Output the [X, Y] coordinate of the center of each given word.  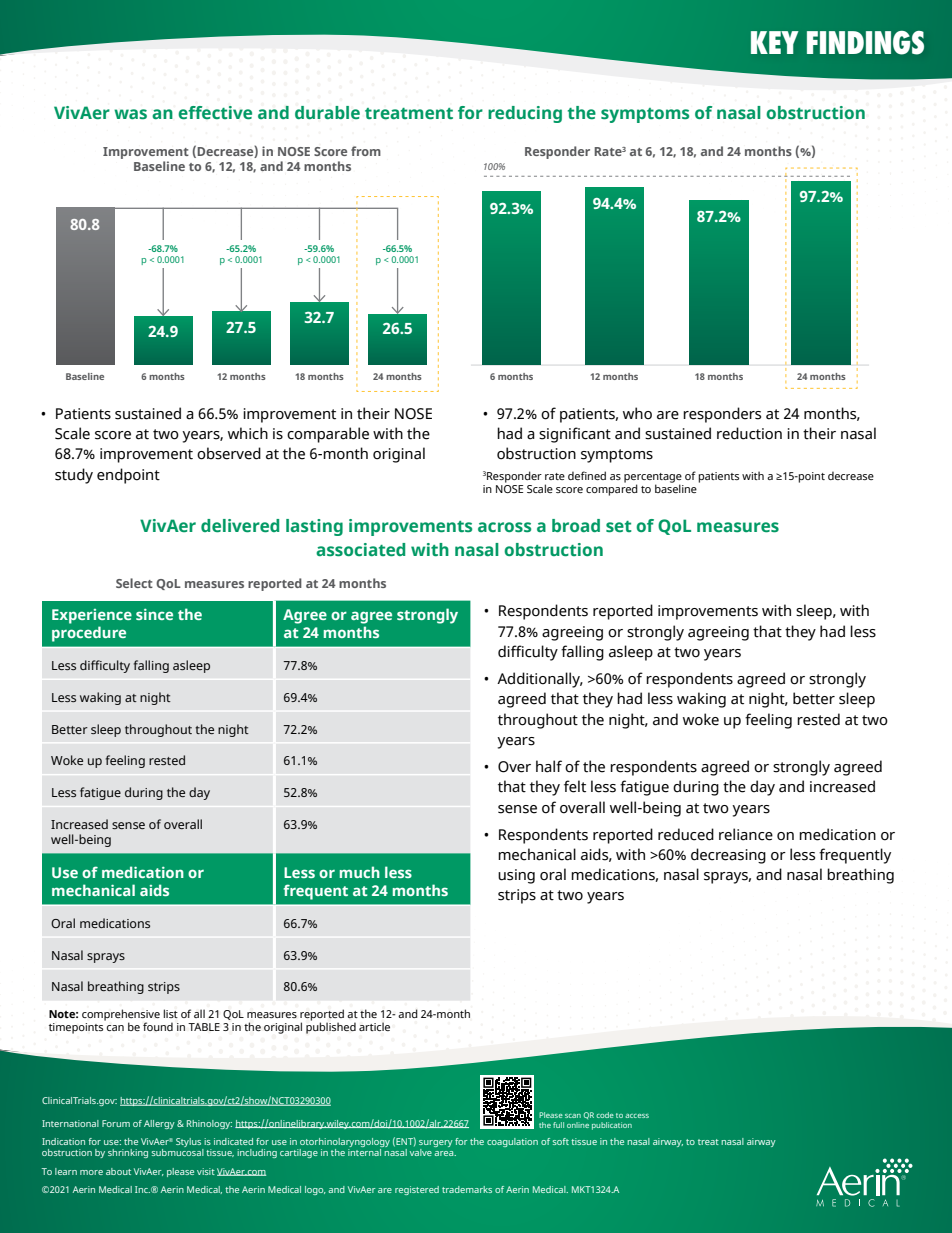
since [154, 614]
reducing [525, 114]
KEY [775, 42]
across [504, 527]
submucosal [178, 1152]
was [130, 114]
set [619, 527]
